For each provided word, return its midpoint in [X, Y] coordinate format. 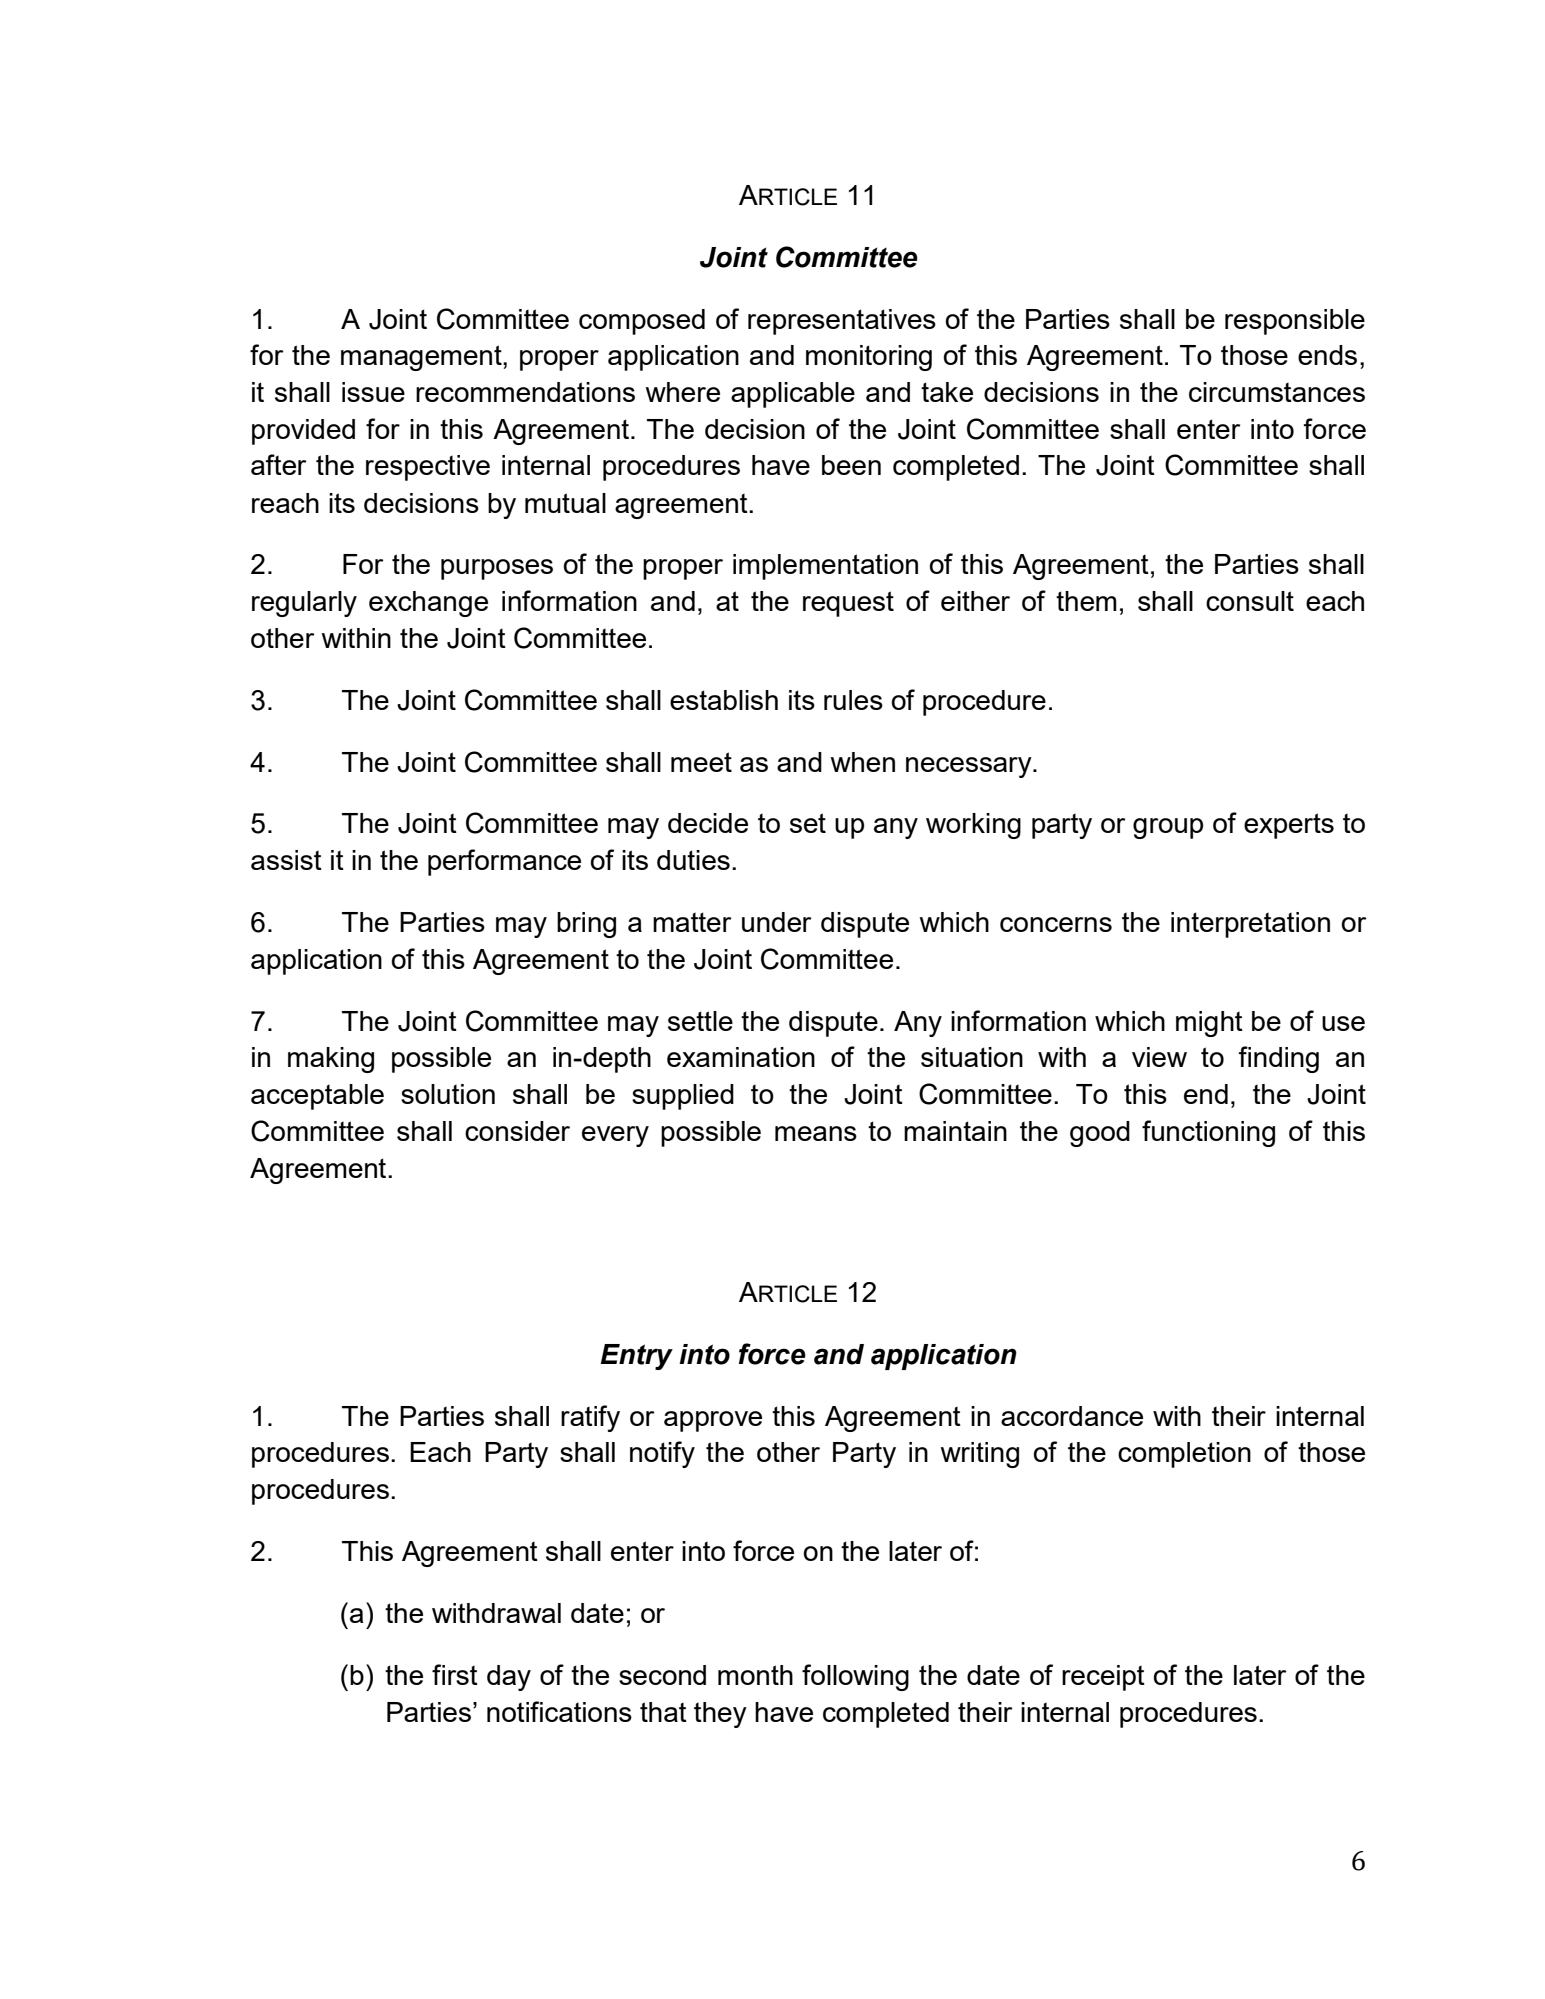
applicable [793, 395]
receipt [1103, 1678]
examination [741, 1057]
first [455, 1674]
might [1209, 1024]
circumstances [1277, 392]
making [331, 1060]
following [855, 1677]
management [422, 358]
